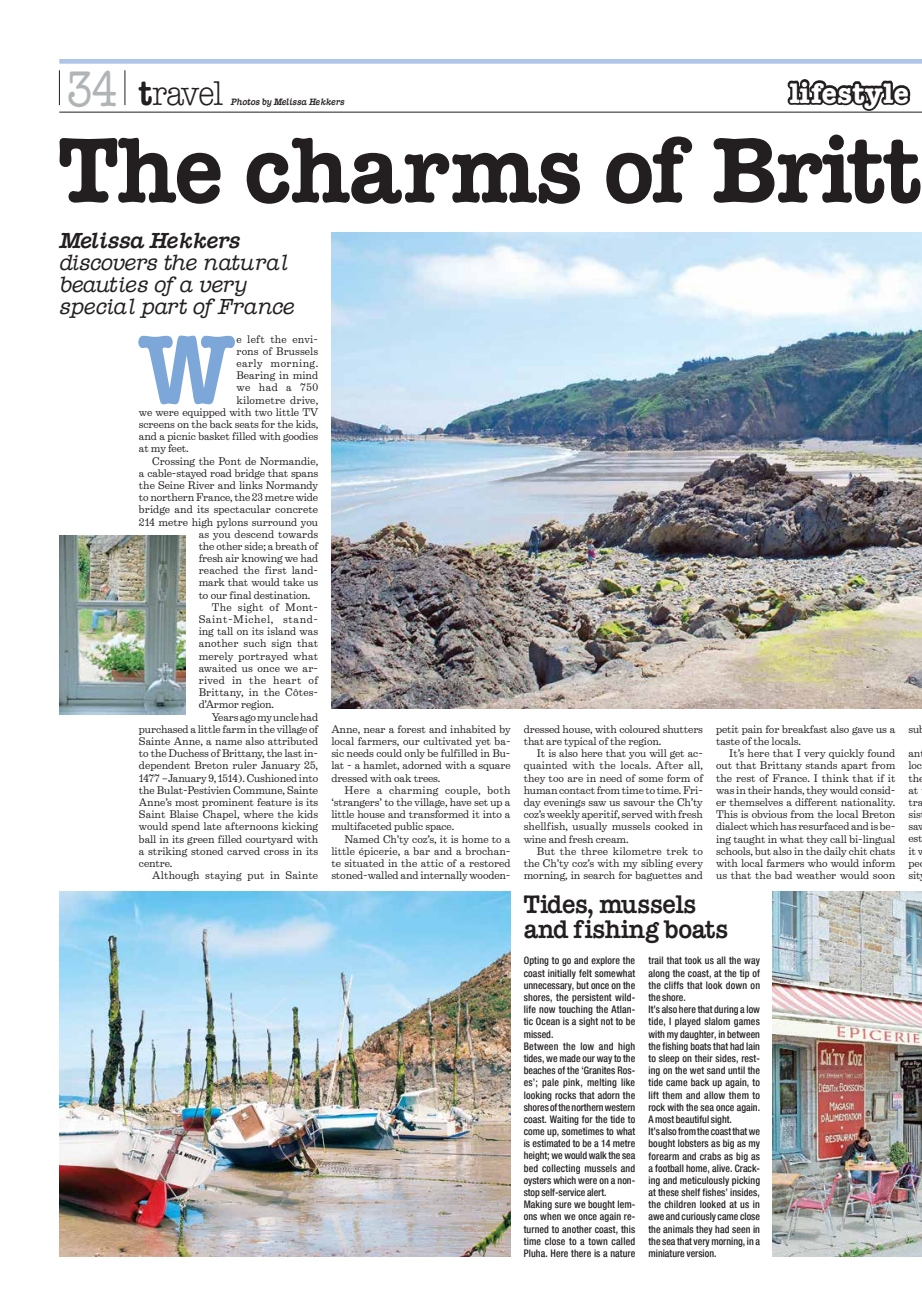  I want to click on bed, so click(531, 1168).
